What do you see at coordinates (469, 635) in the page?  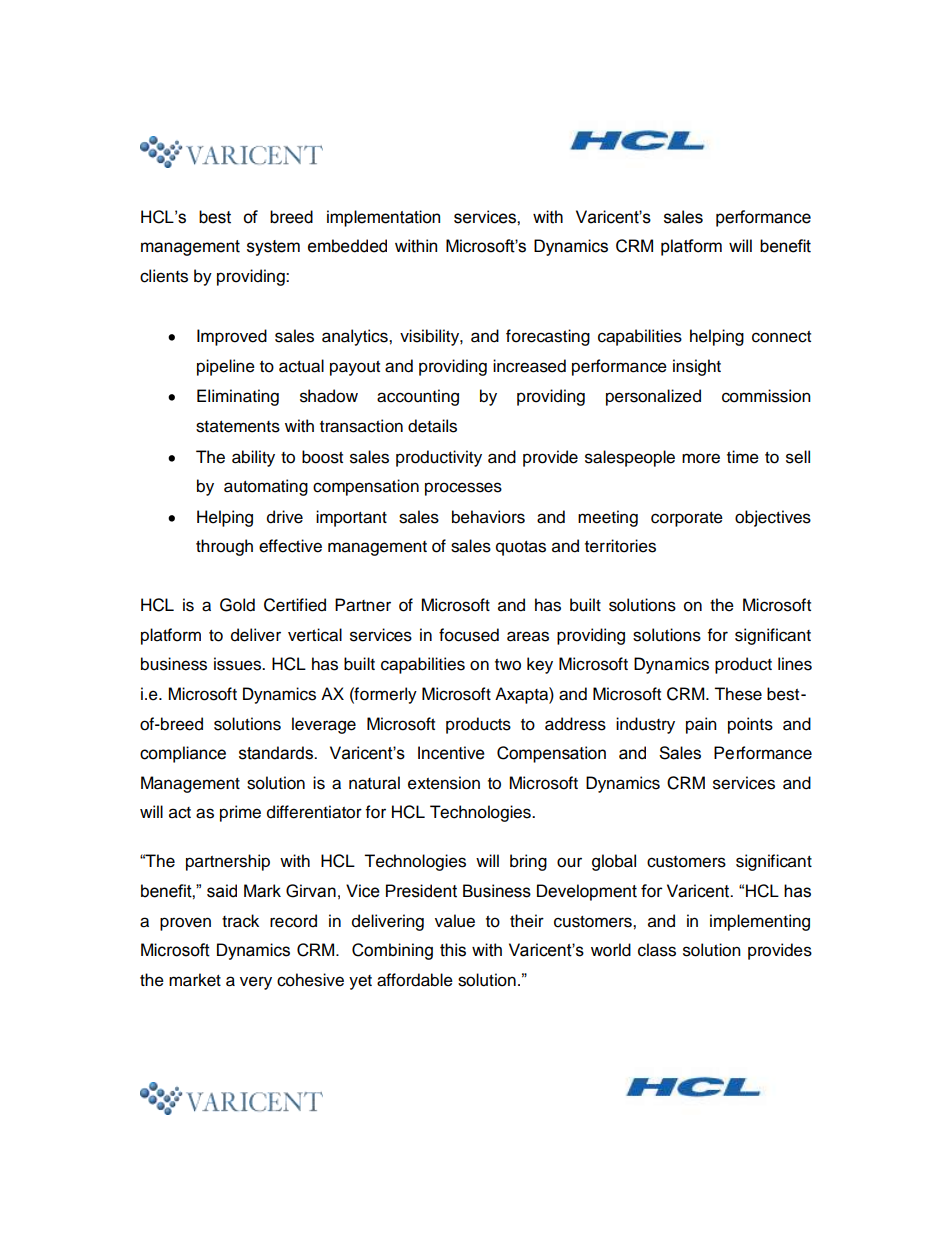 I see `focused` at bounding box center [469, 635].
